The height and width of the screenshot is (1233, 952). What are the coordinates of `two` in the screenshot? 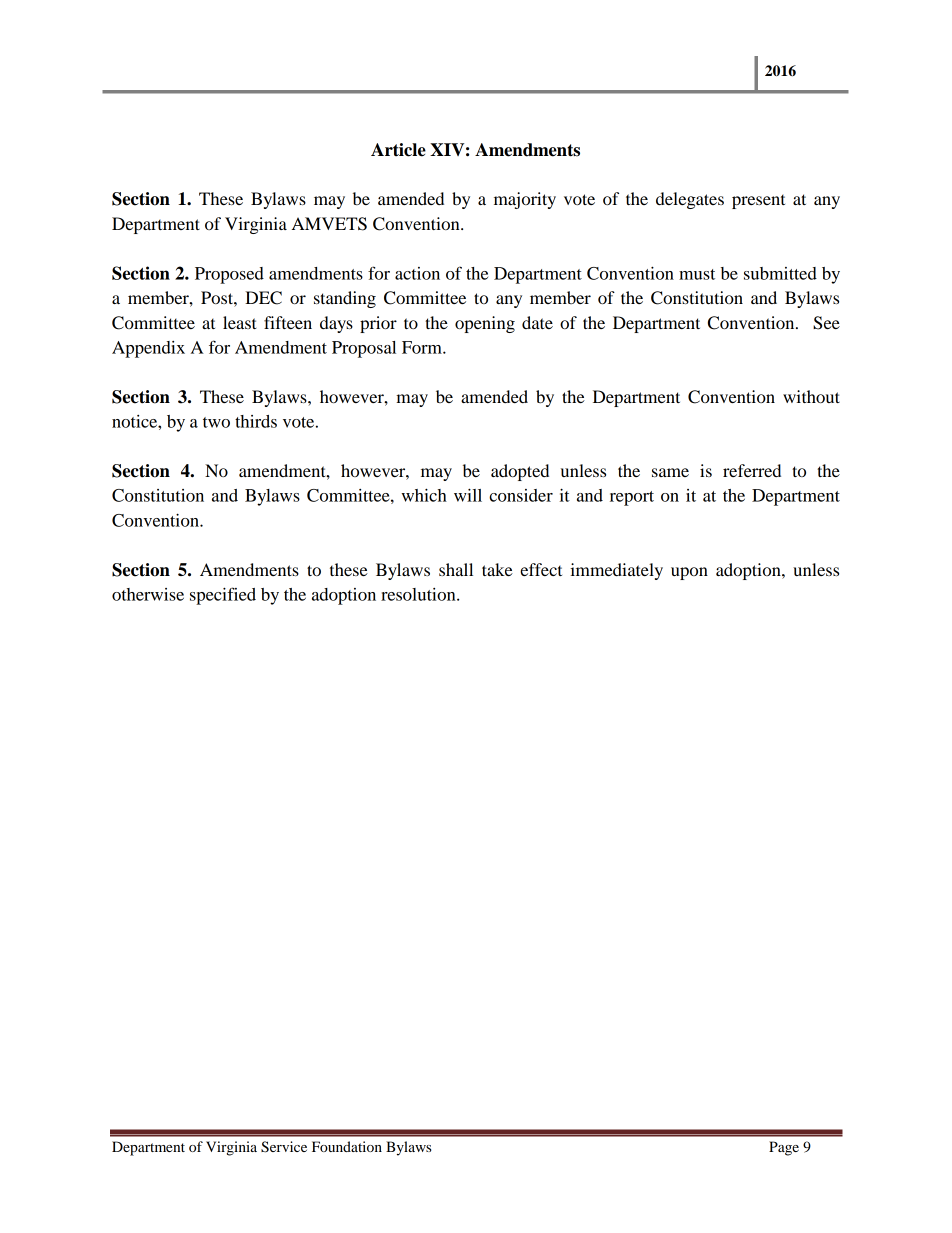 It's located at (216, 422).
